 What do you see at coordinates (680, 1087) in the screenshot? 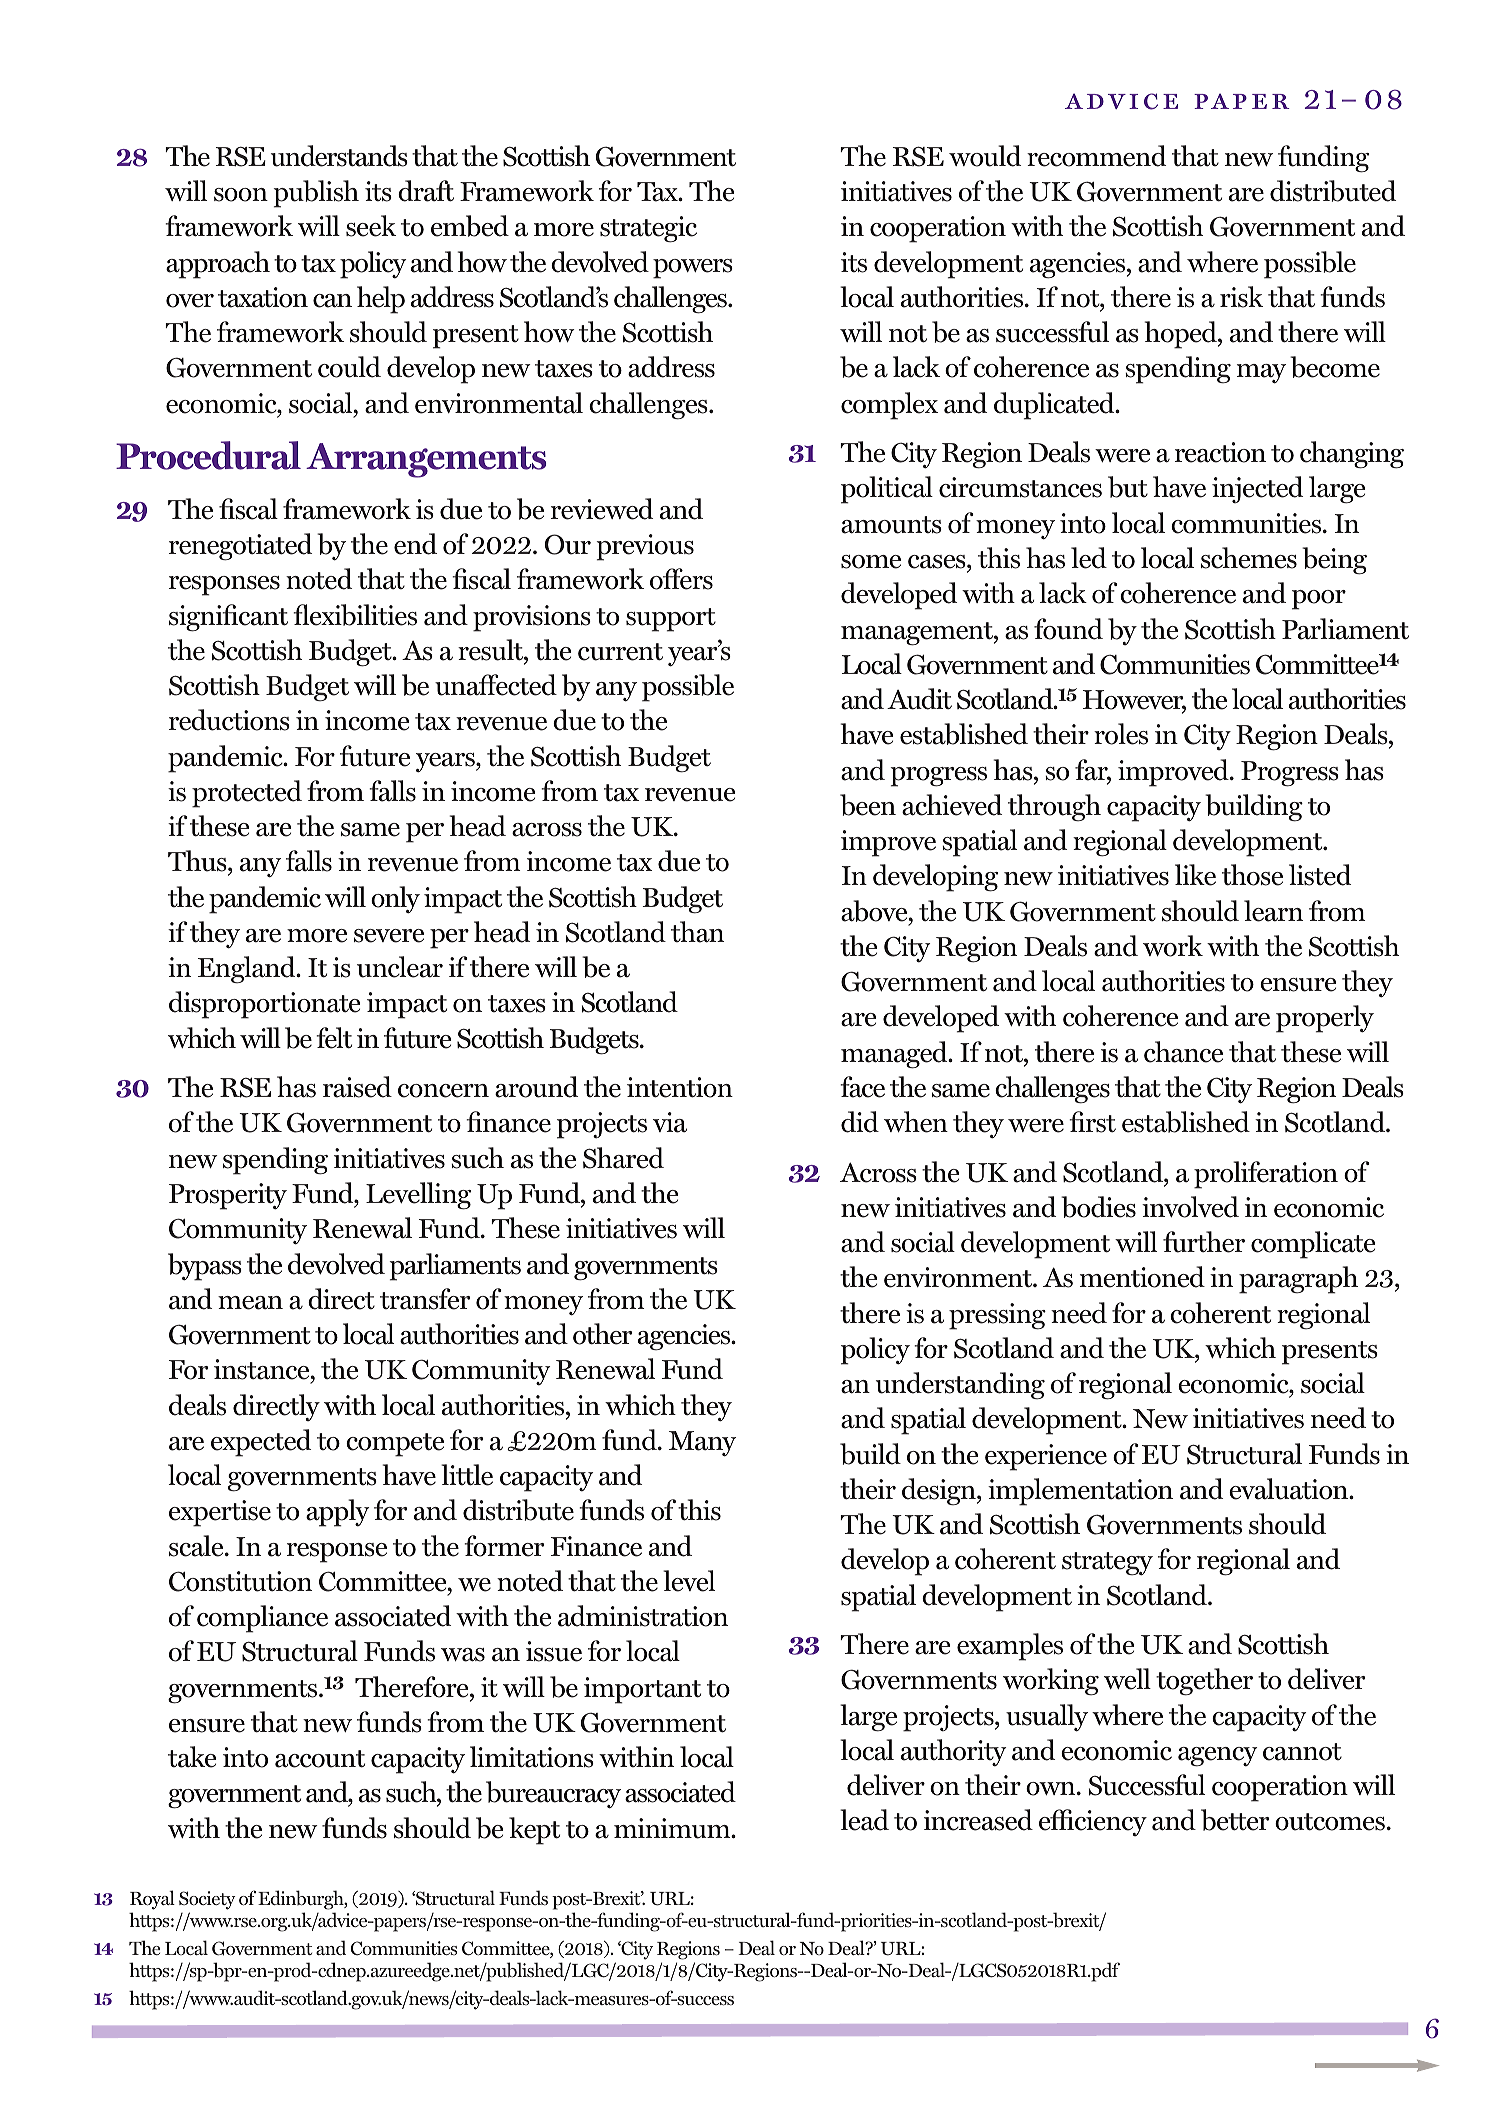
I see `intention` at bounding box center [680, 1087].
